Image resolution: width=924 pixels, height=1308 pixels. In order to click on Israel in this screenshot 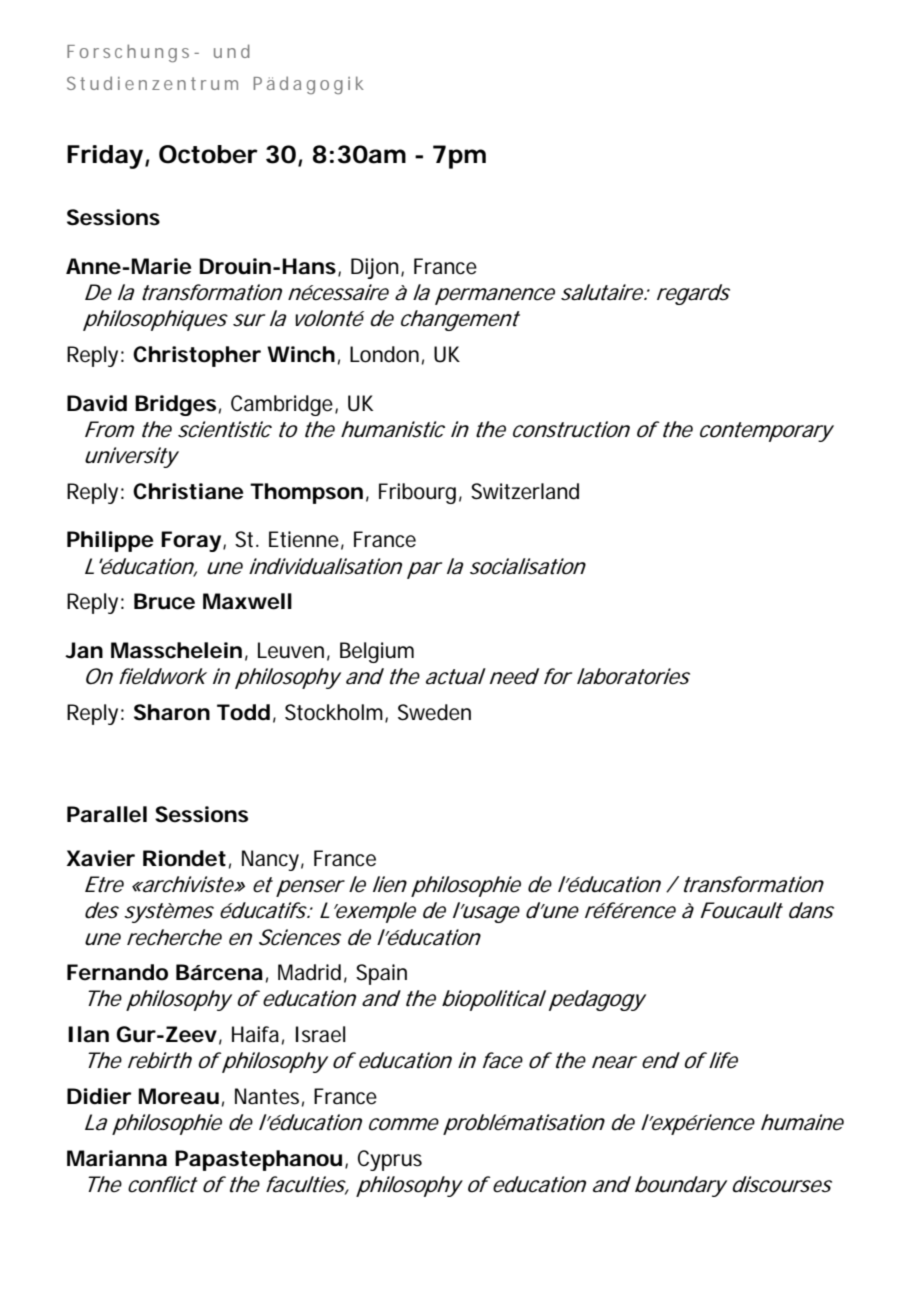, I will do `click(320, 1034)`.
